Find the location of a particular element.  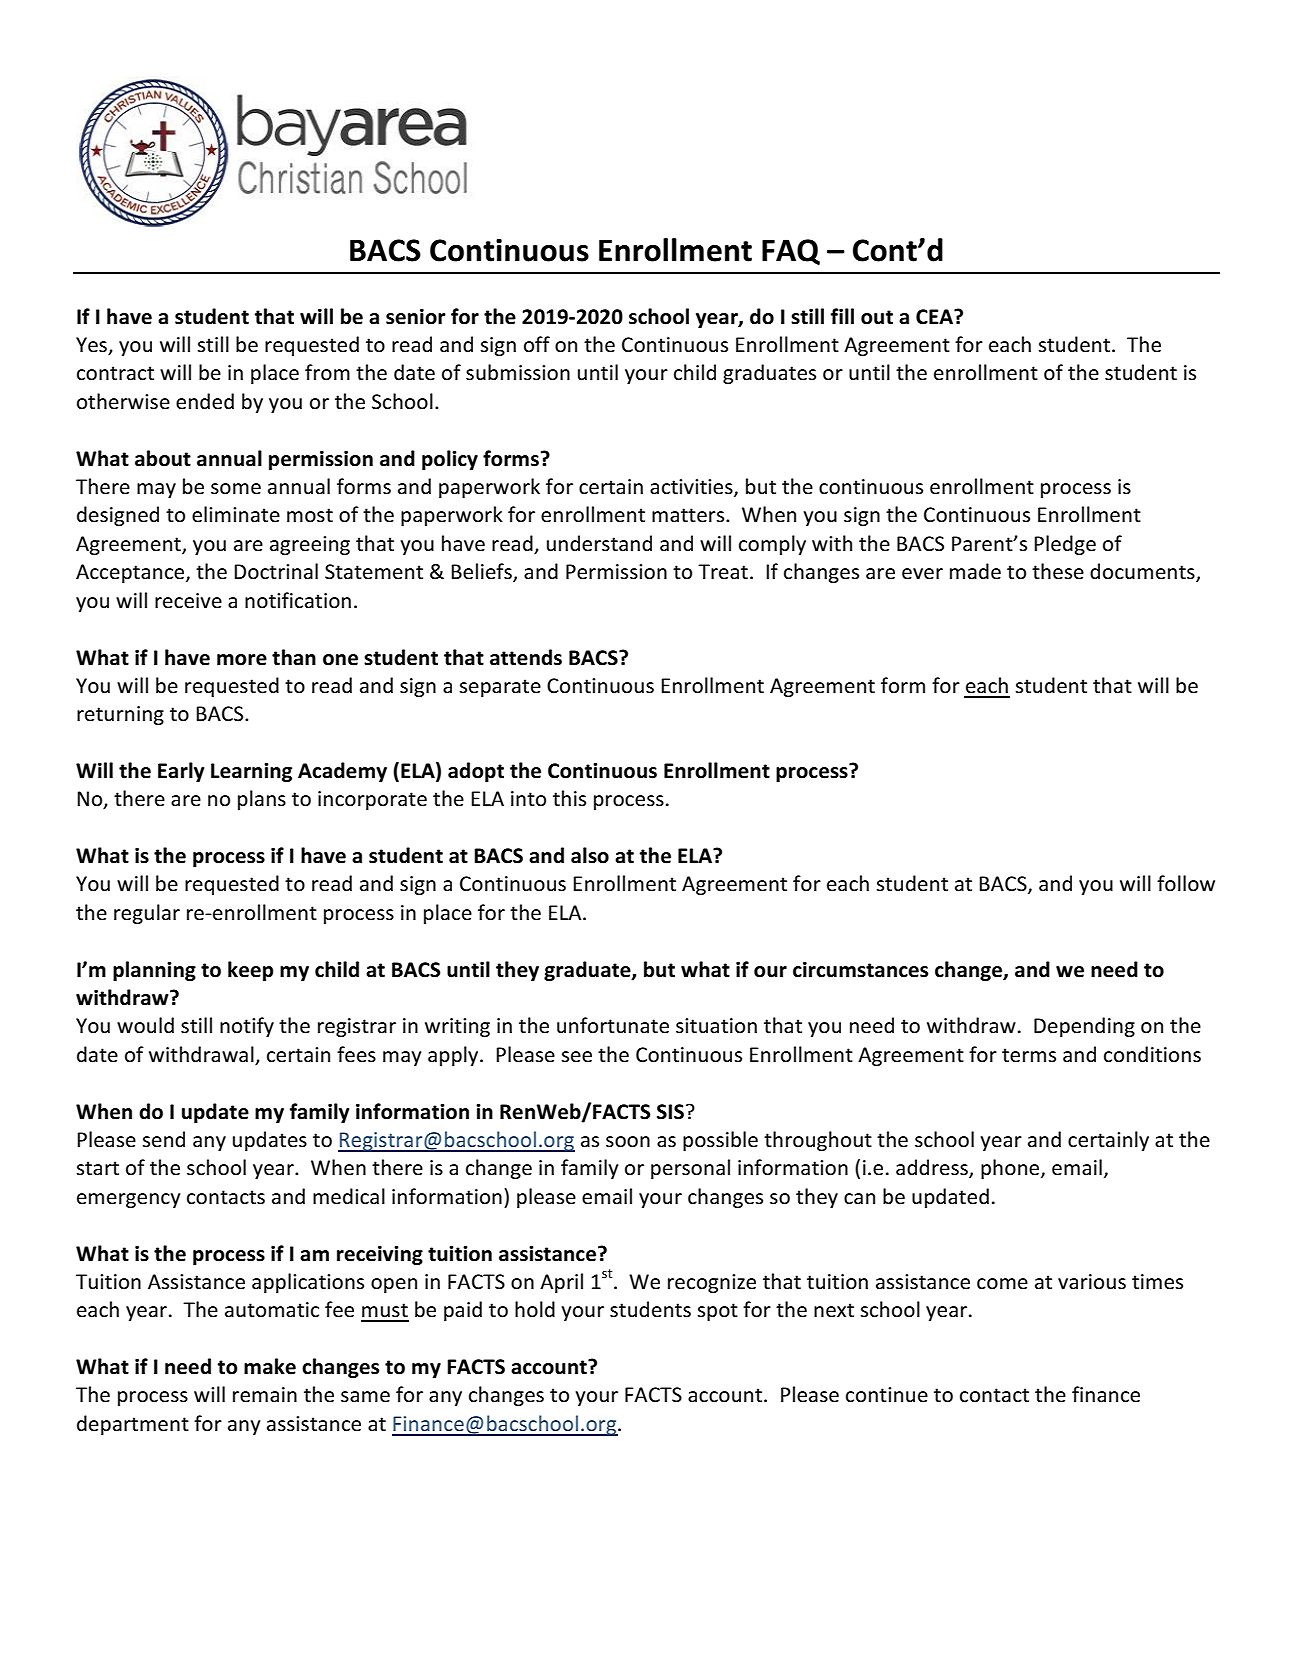

more is located at coordinates (242, 660).
